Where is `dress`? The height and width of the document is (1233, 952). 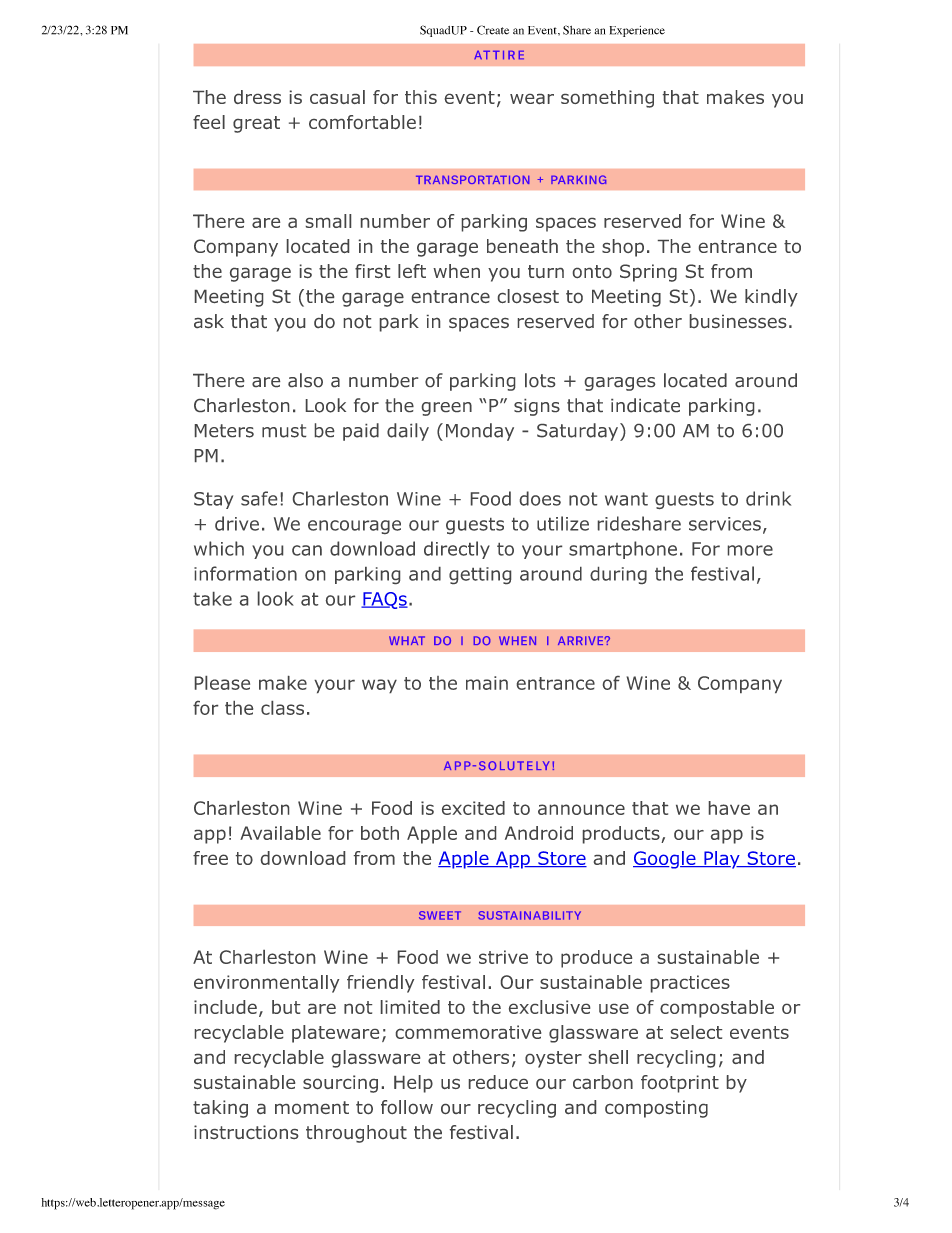 dress is located at coordinates (257, 97).
